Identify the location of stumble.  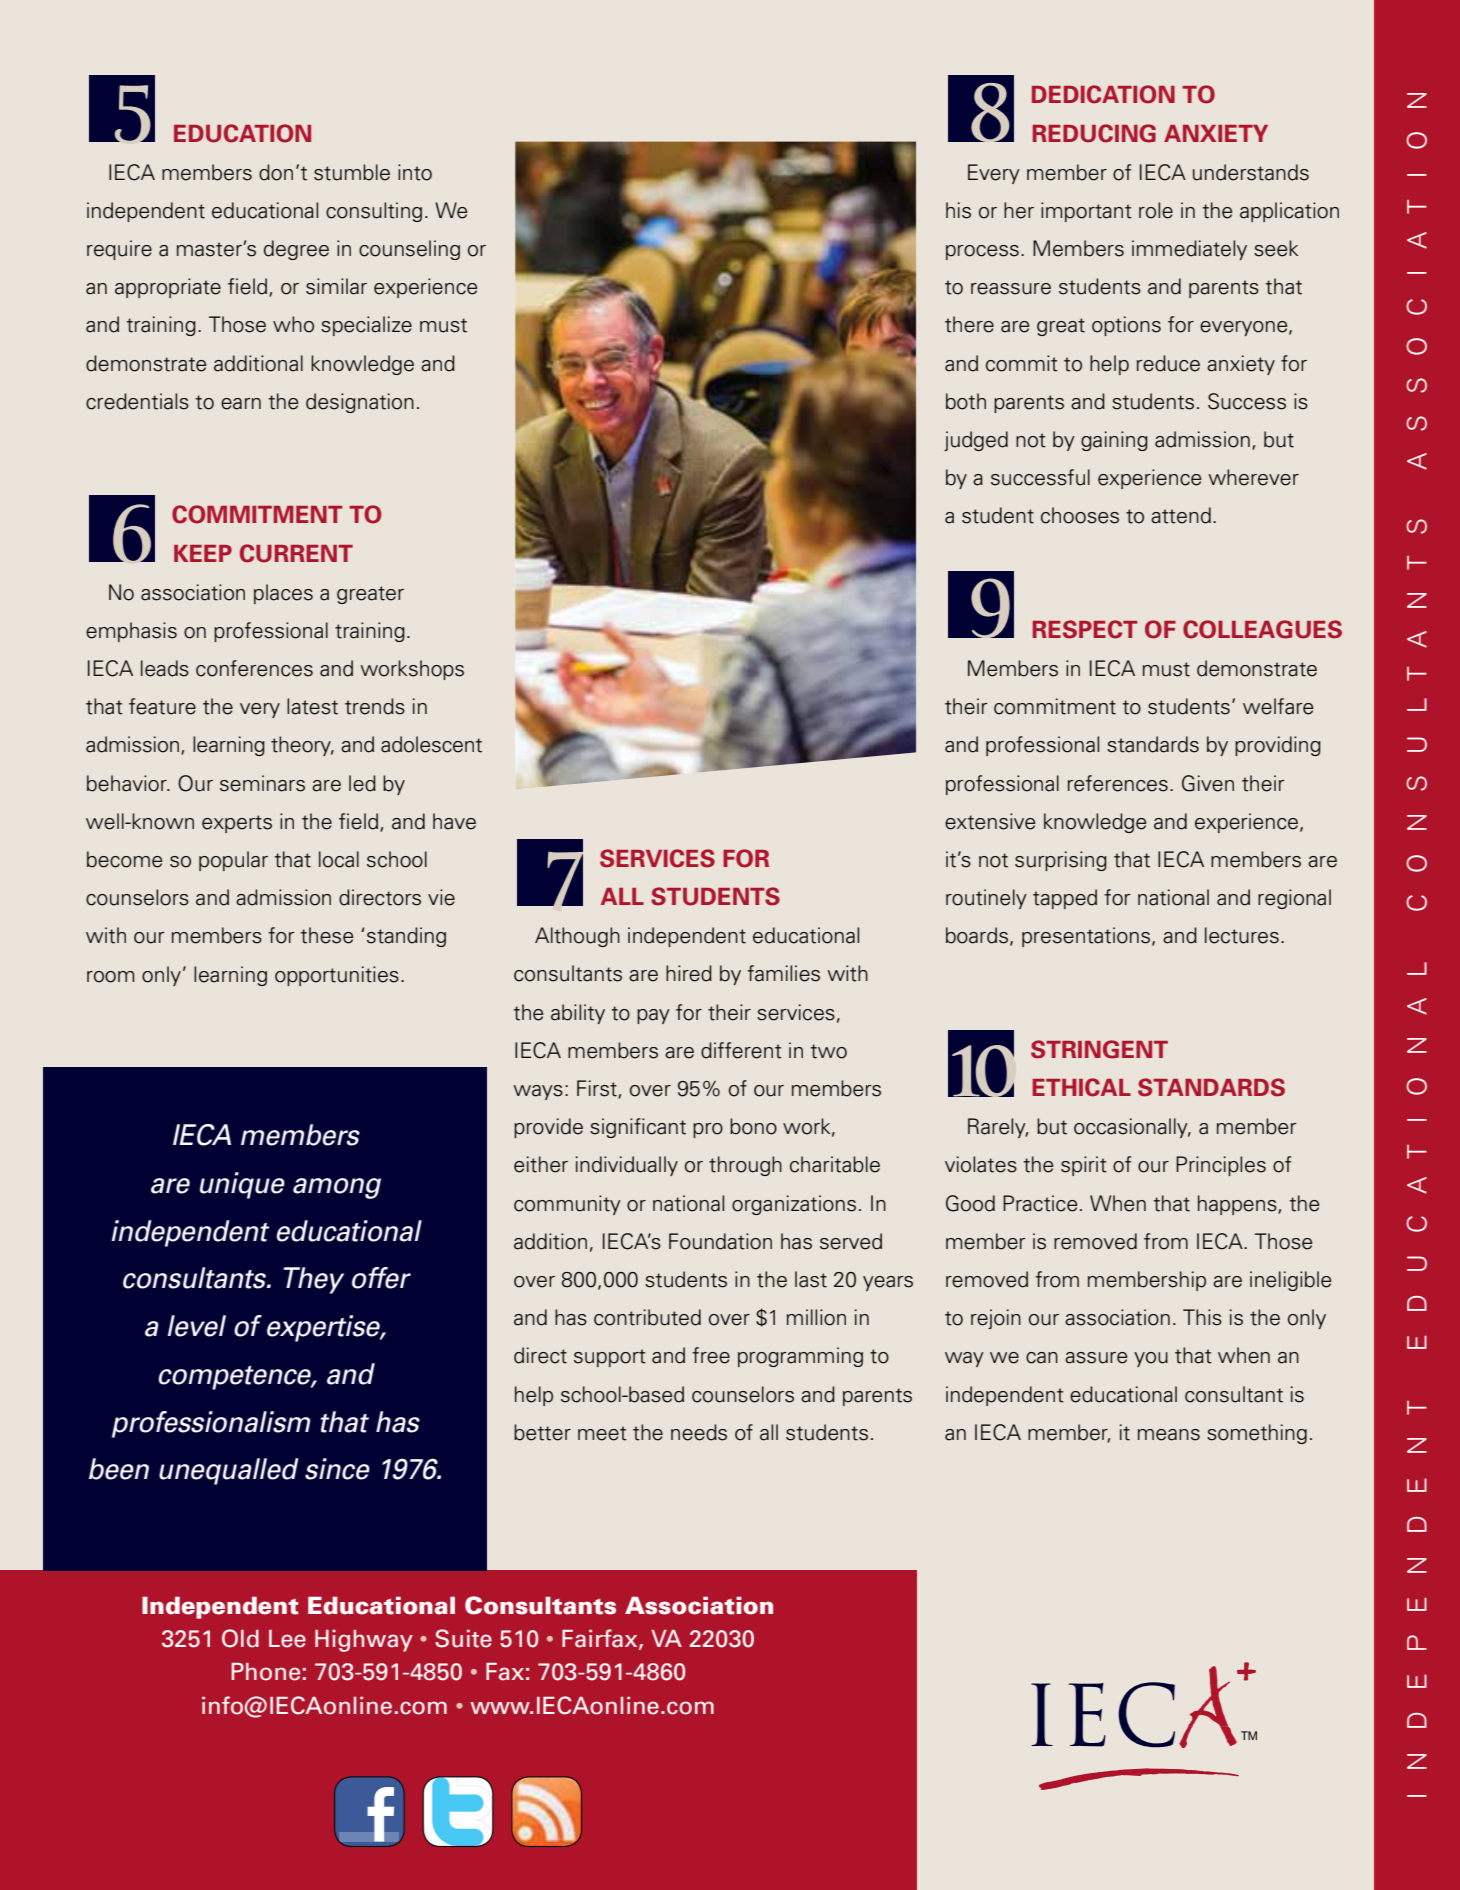
(352, 172).
